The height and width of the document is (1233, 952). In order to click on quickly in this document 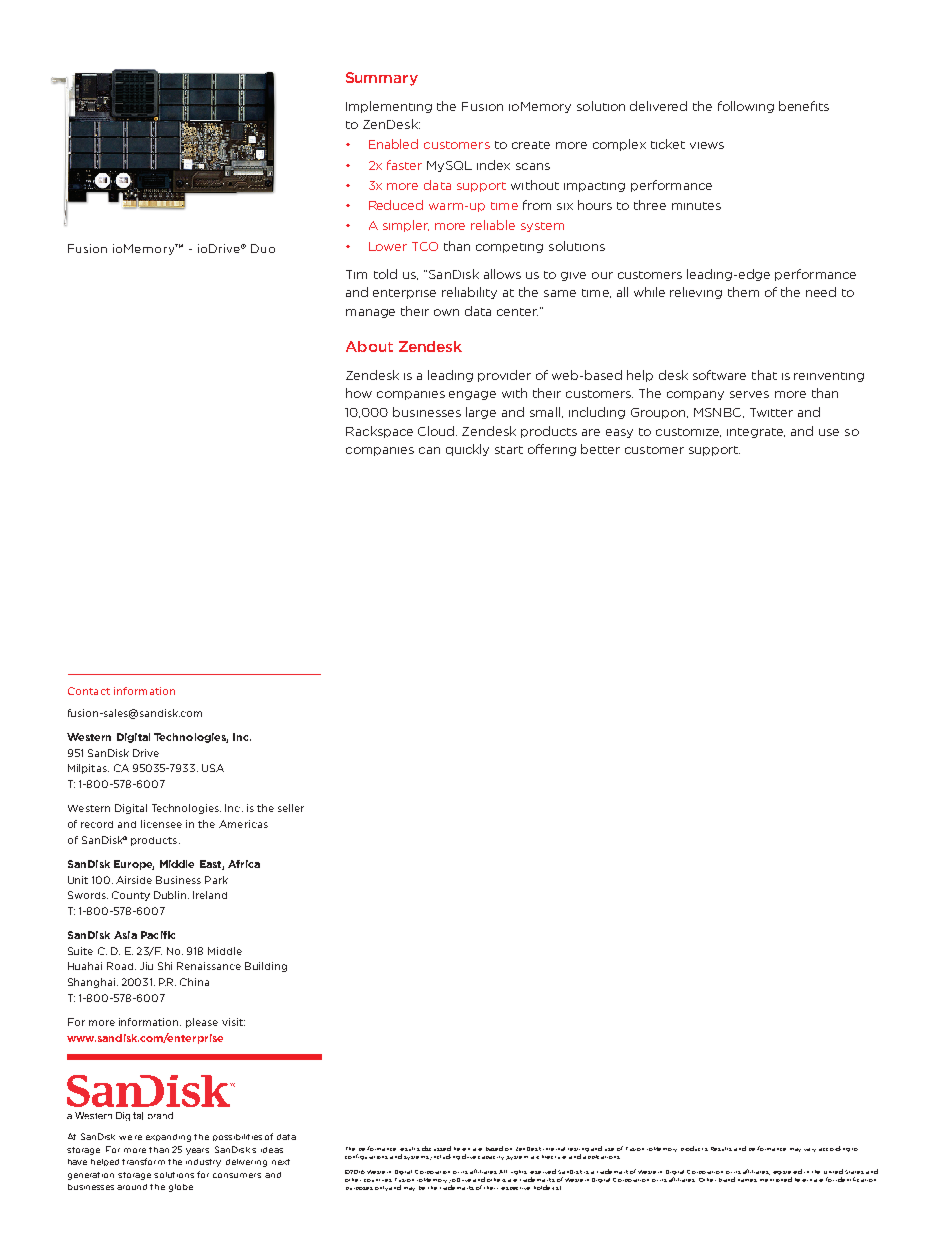, I will do `click(467, 450)`.
